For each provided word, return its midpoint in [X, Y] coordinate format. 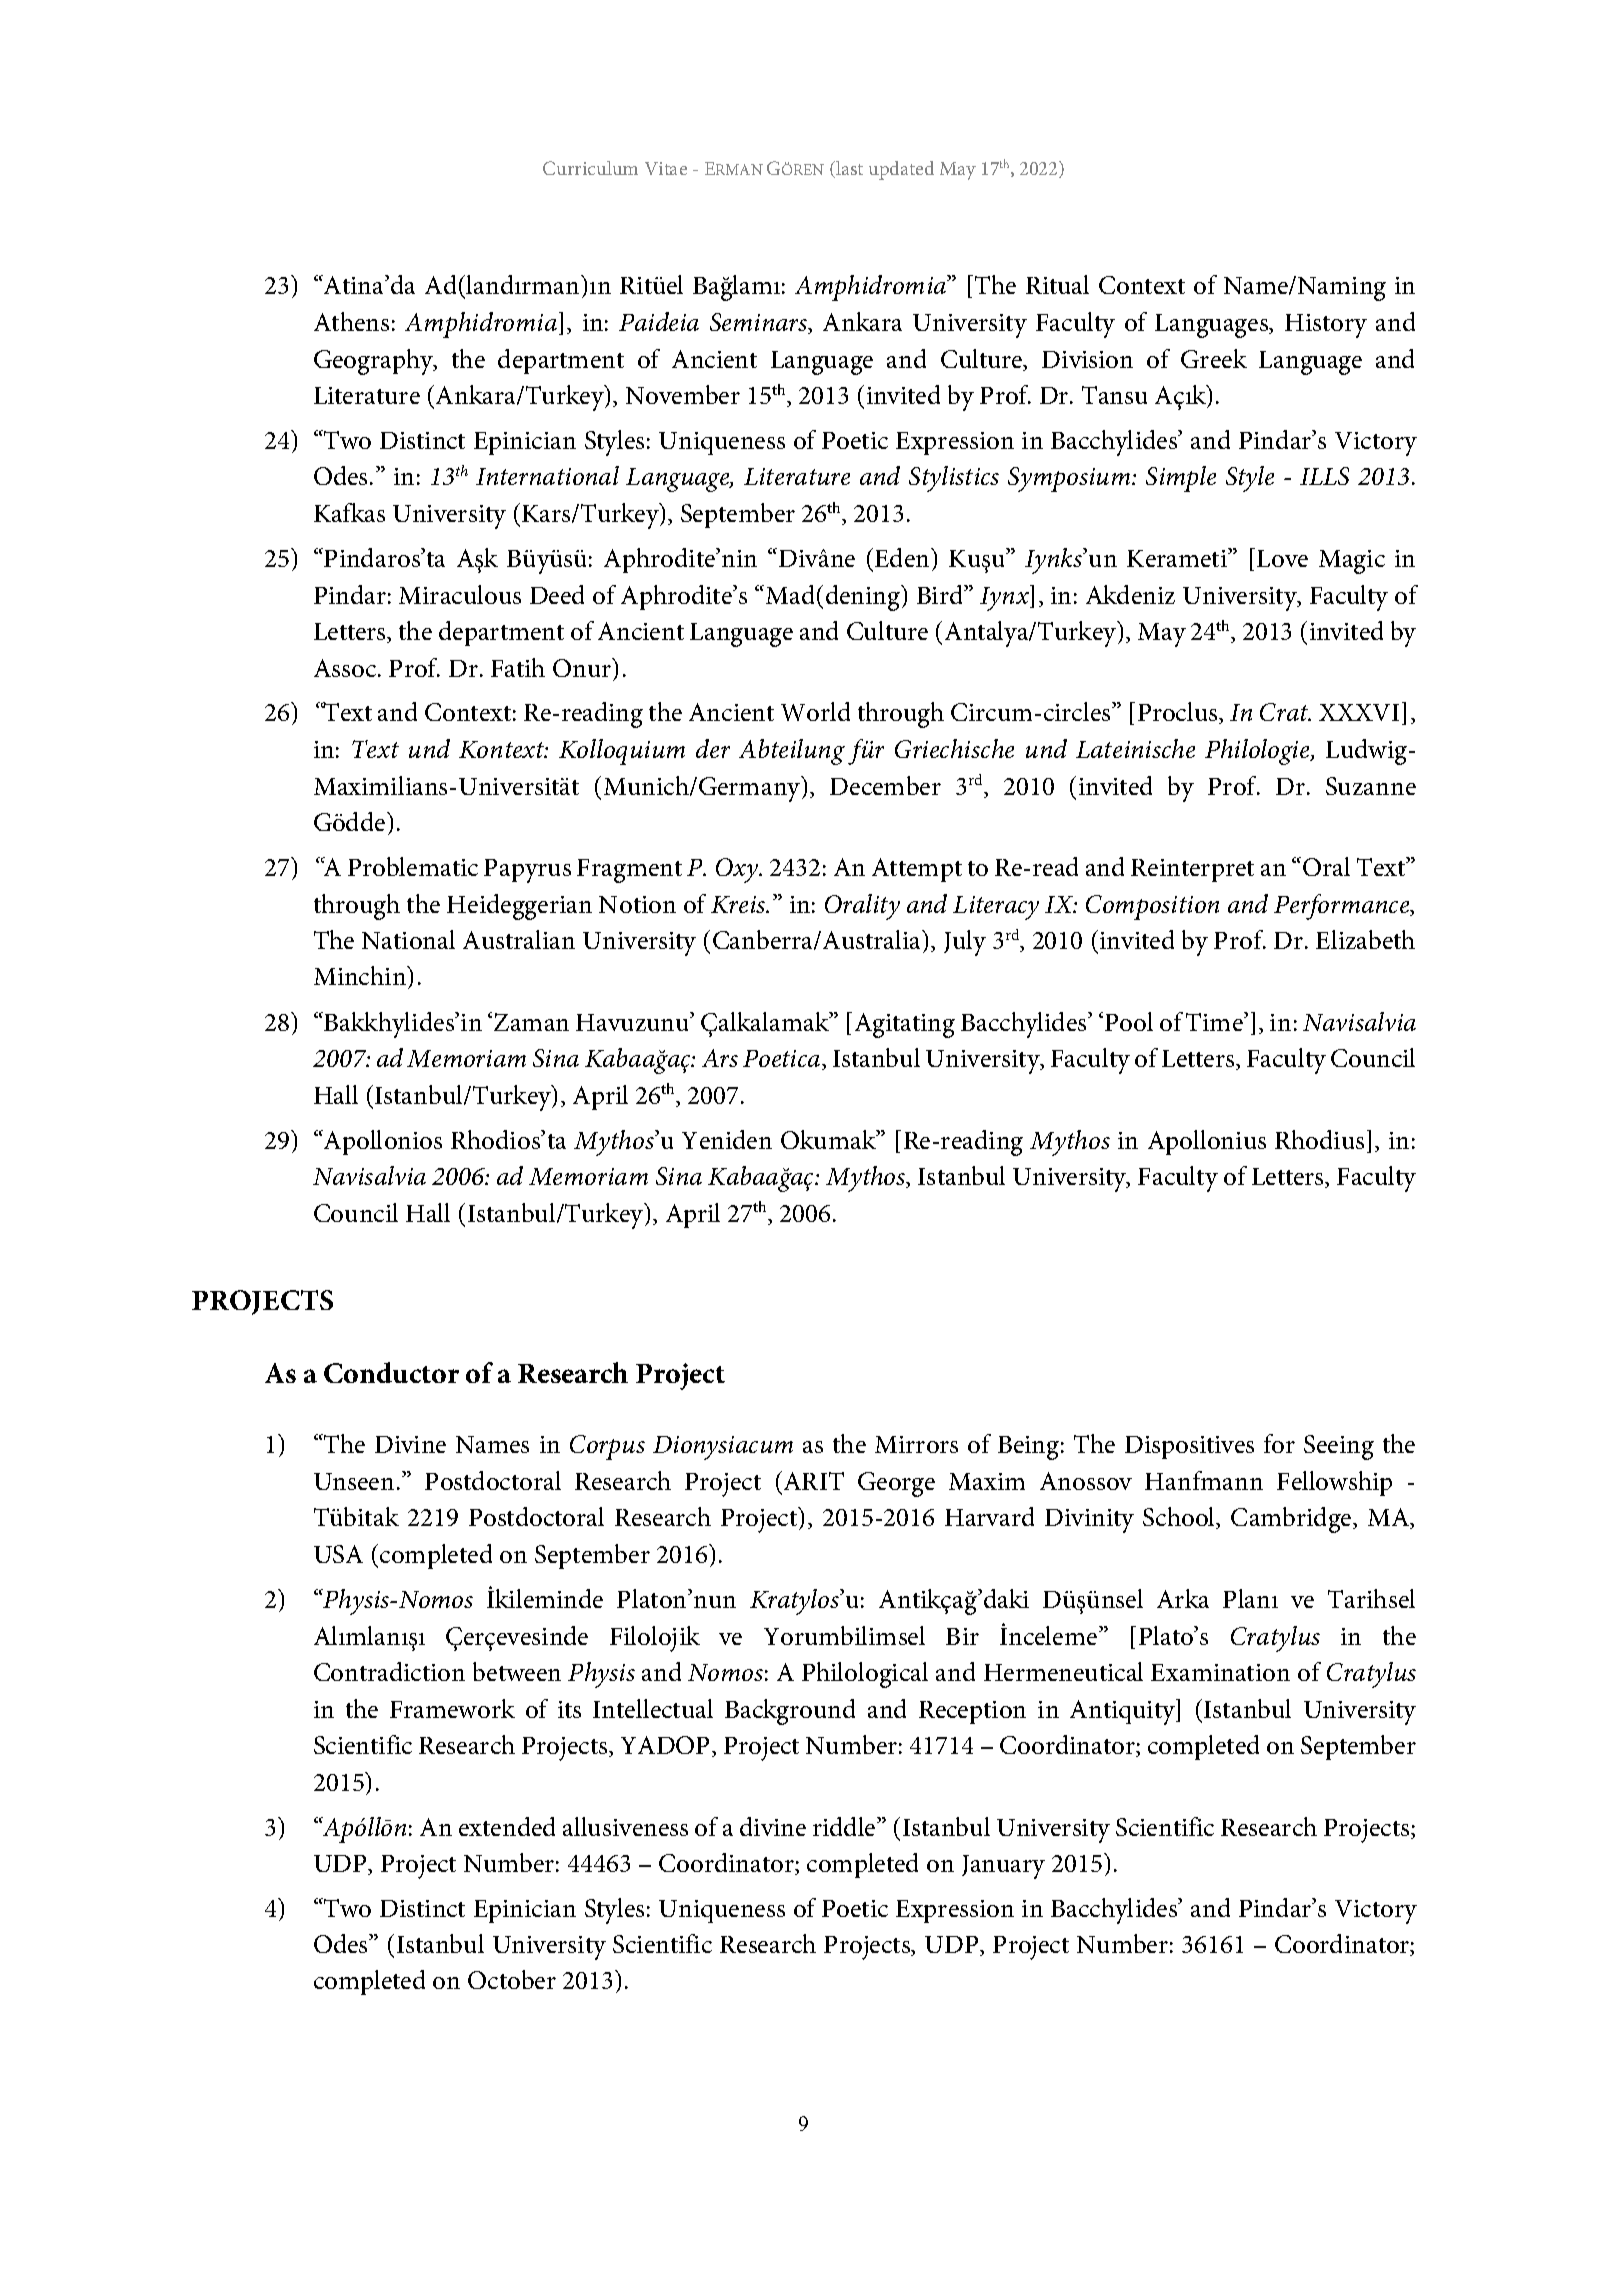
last [848, 169]
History [1326, 326]
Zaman [531, 1022]
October [512, 1979]
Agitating [905, 1025]
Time [1215, 1021]
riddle [845, 1826]
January [1003, 1867]
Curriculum [590, 168]
